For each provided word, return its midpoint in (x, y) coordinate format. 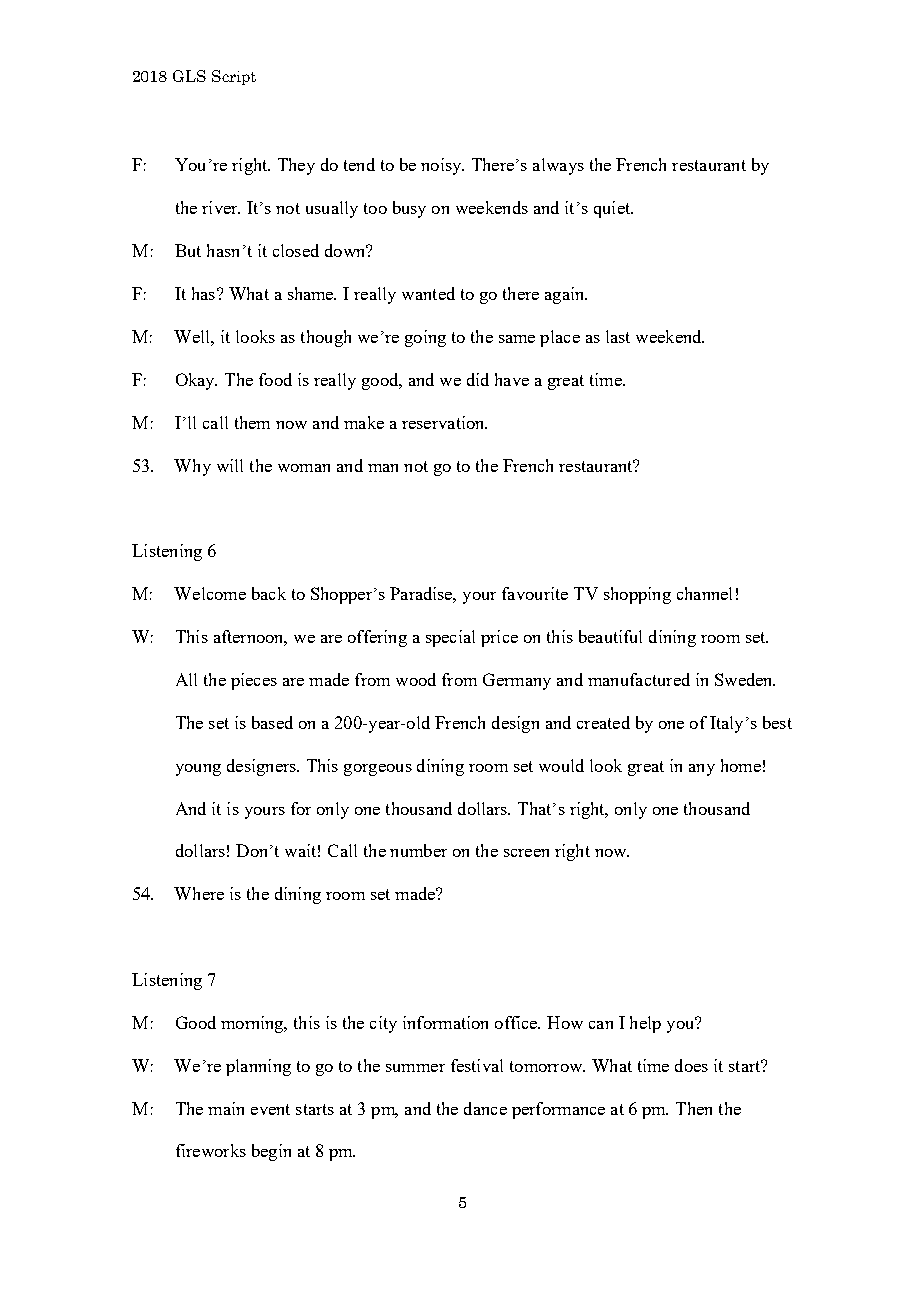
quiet (613, 209)
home (741, 765)
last (618, 336)
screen (526, 853)
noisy (442, 166)
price (499, 638)
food (275, 379)
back (269, 593)
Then (694, 1108)
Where (199, 893)
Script (234, 77)
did (478, 379)
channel (704, 593)
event (270, 1109)
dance (485, 1108)
